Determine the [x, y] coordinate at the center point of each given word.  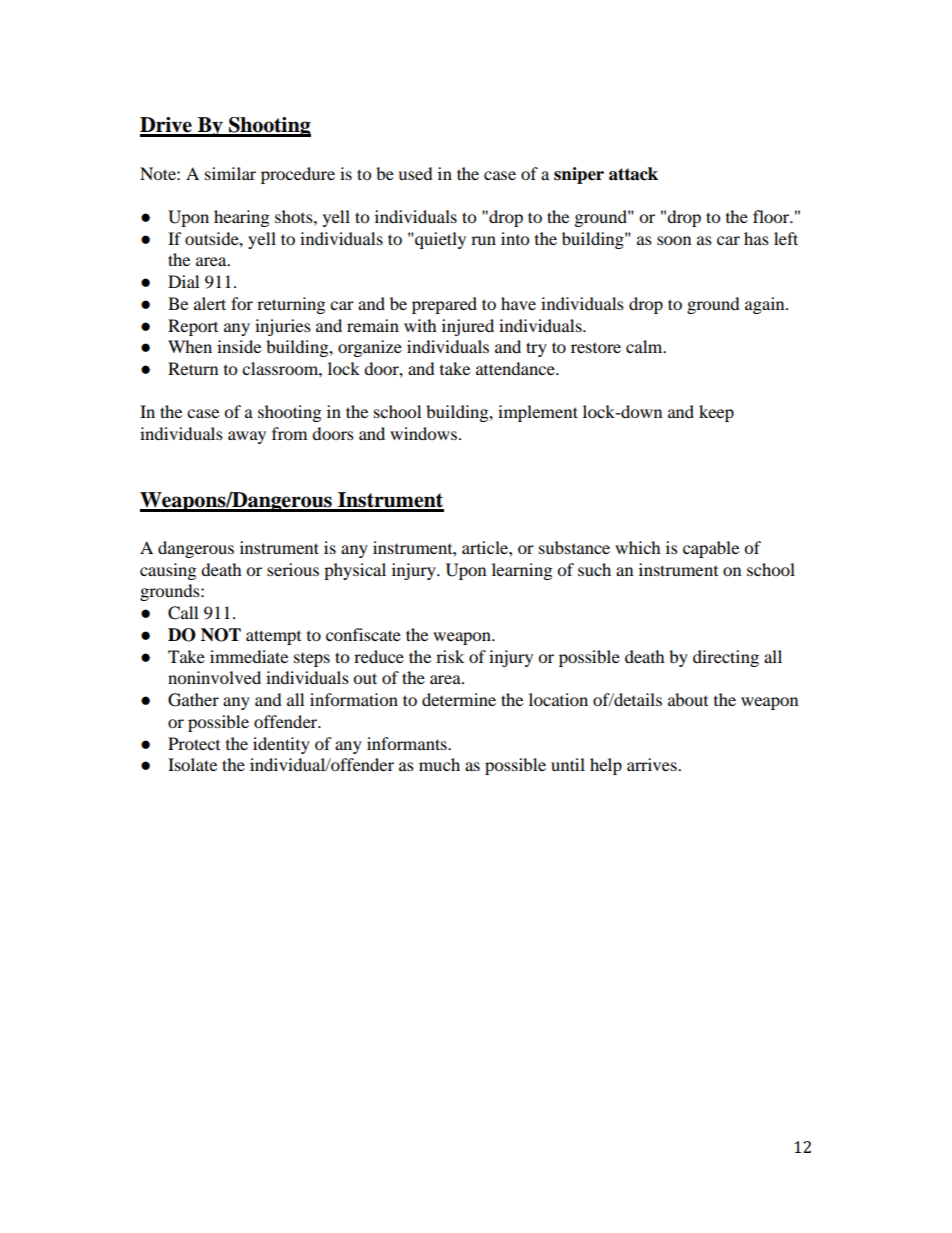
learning [522, 571]
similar [230, 173]
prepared [444, 305]
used [415, 173]
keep [716, 413]
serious [293, 569]
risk [450, 656]
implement [538, 413]
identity [281, 745]
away [247, 437]
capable [711, 549]
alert [210, 303]
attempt [273, 637]
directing [726, 658]
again [766, 305]
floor [772, 216]
